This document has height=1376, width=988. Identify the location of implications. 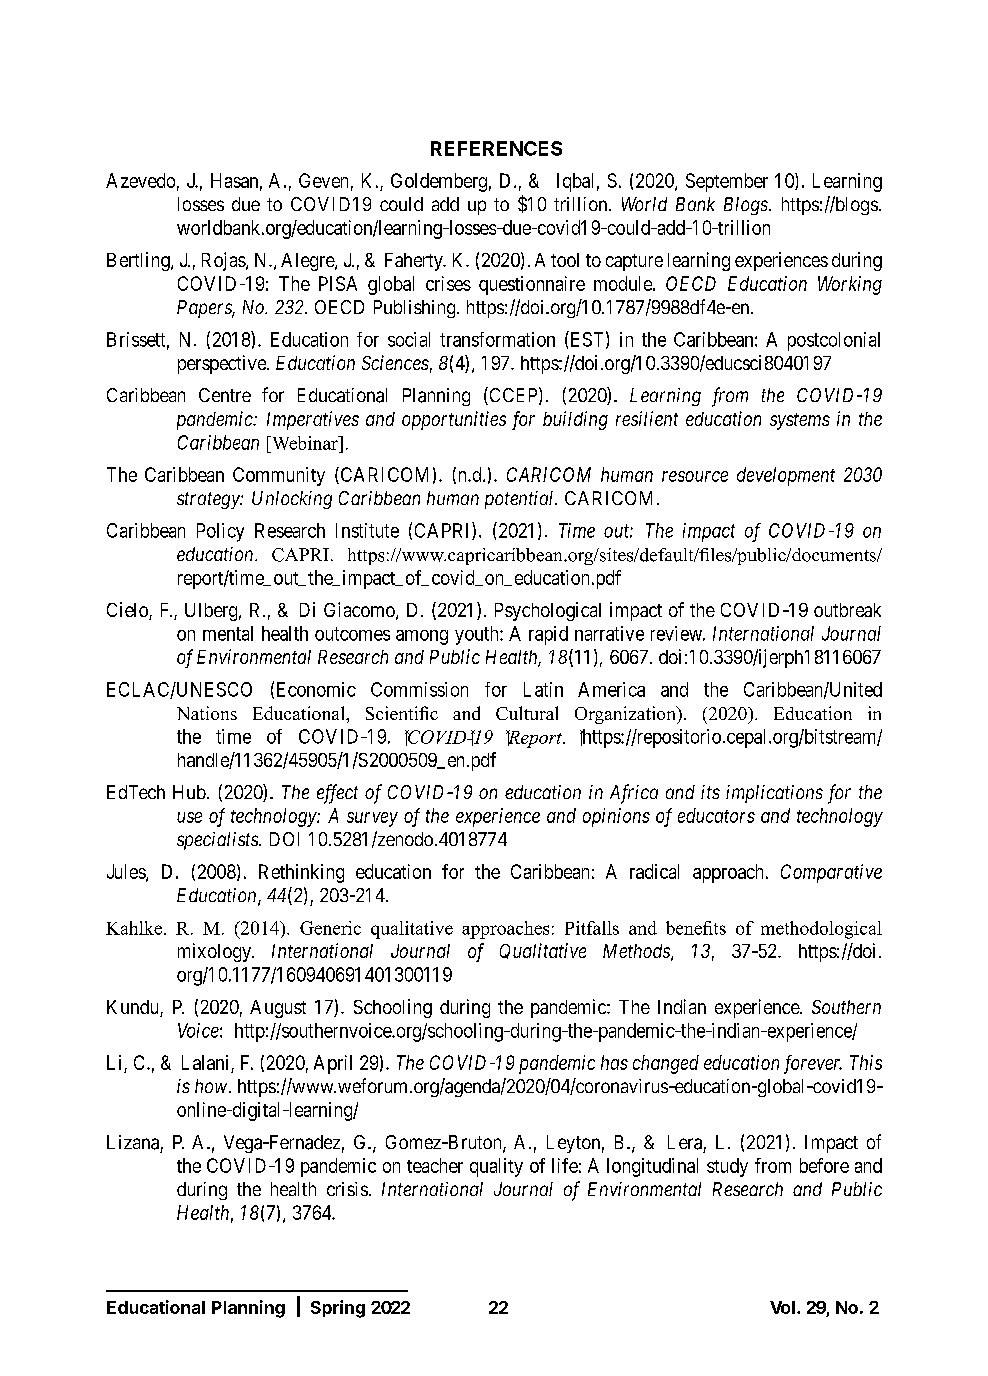
(774, 794).
